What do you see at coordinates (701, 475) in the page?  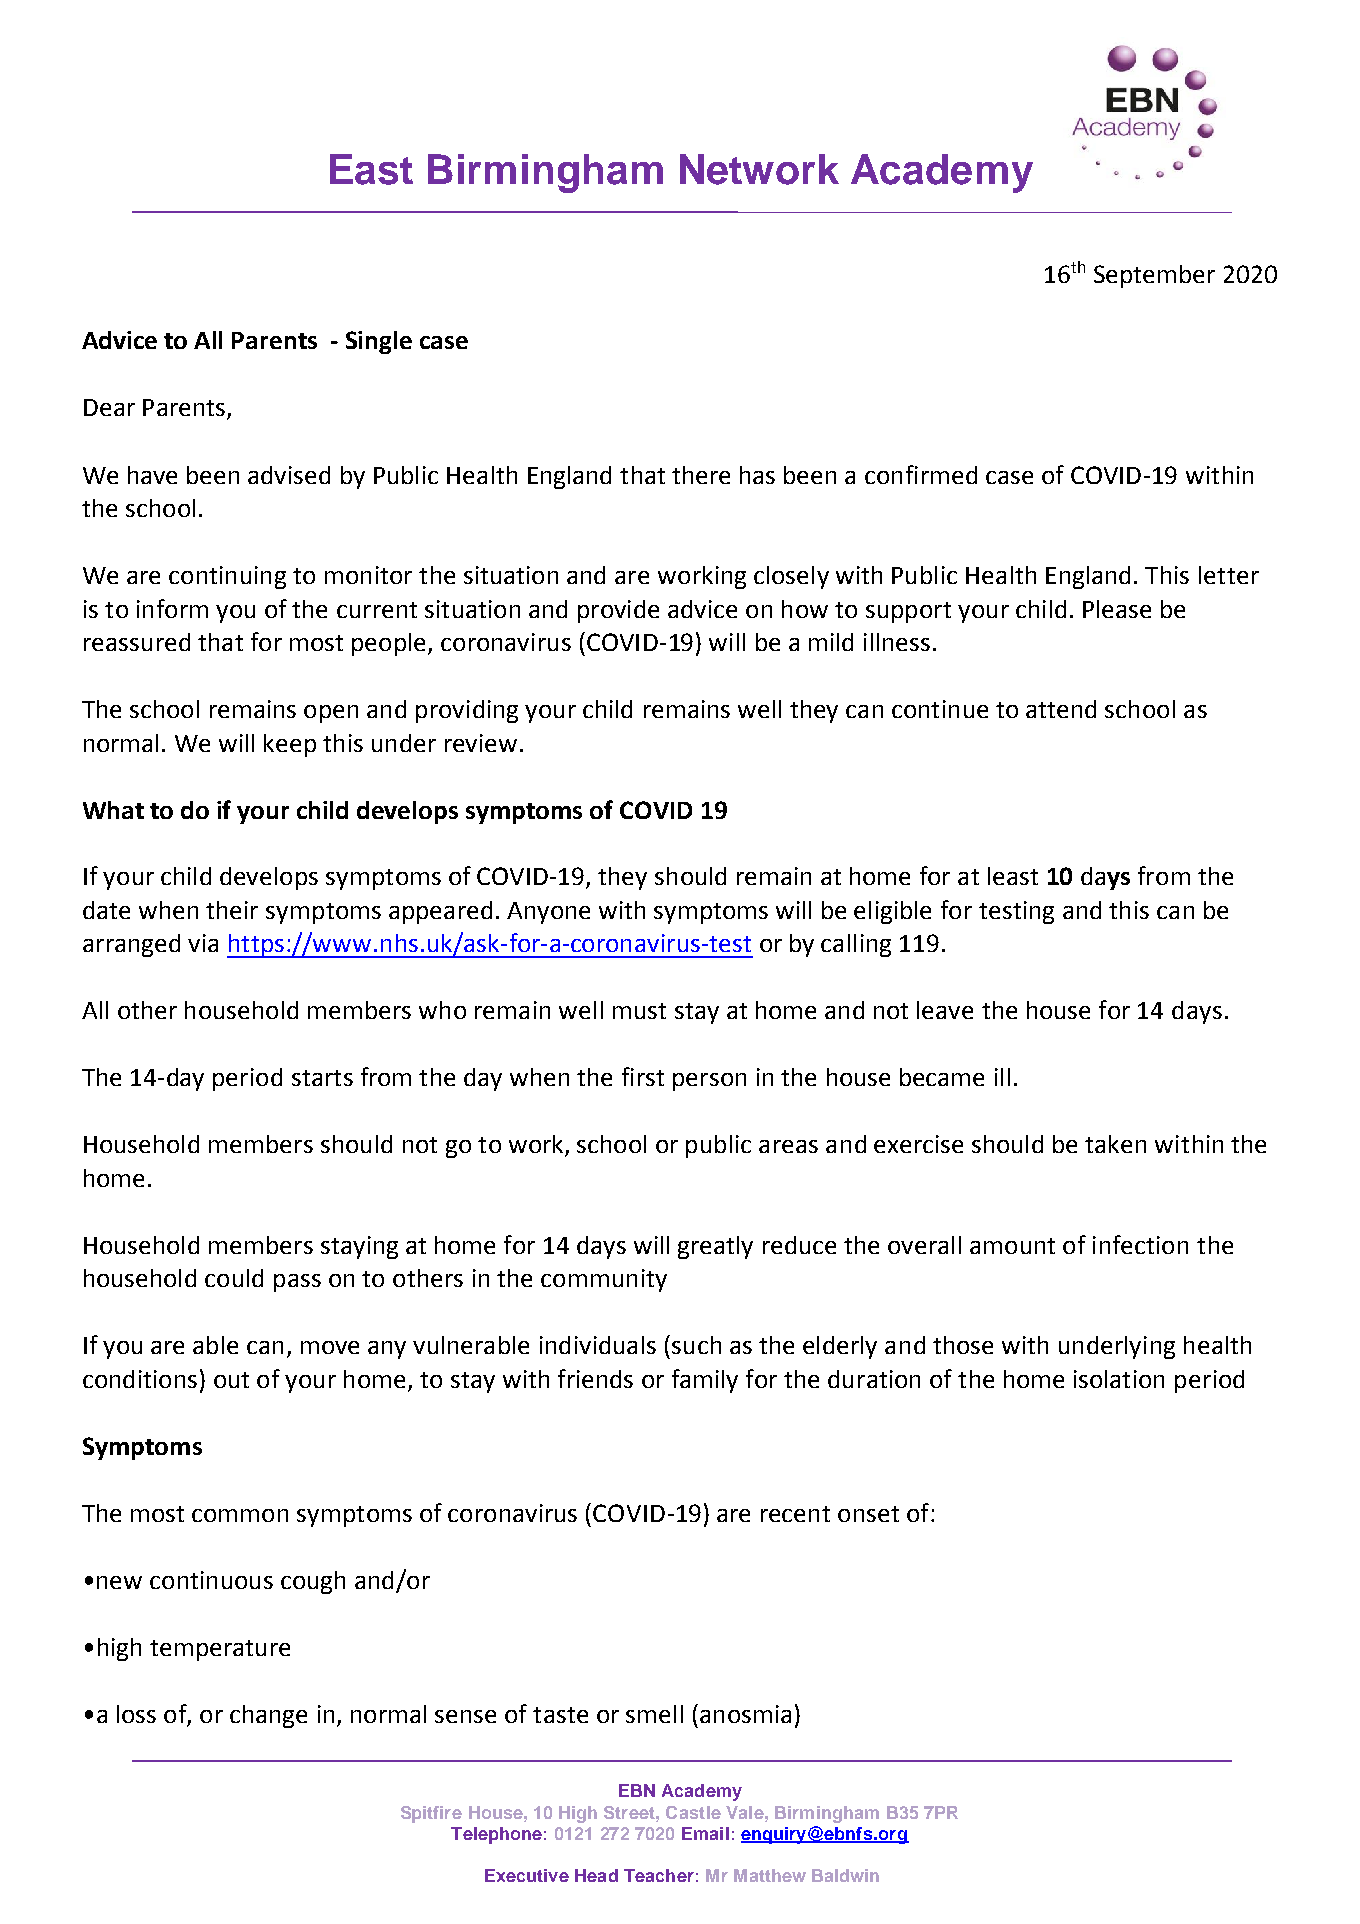 I see `there` at bounding box center [701, 475].
